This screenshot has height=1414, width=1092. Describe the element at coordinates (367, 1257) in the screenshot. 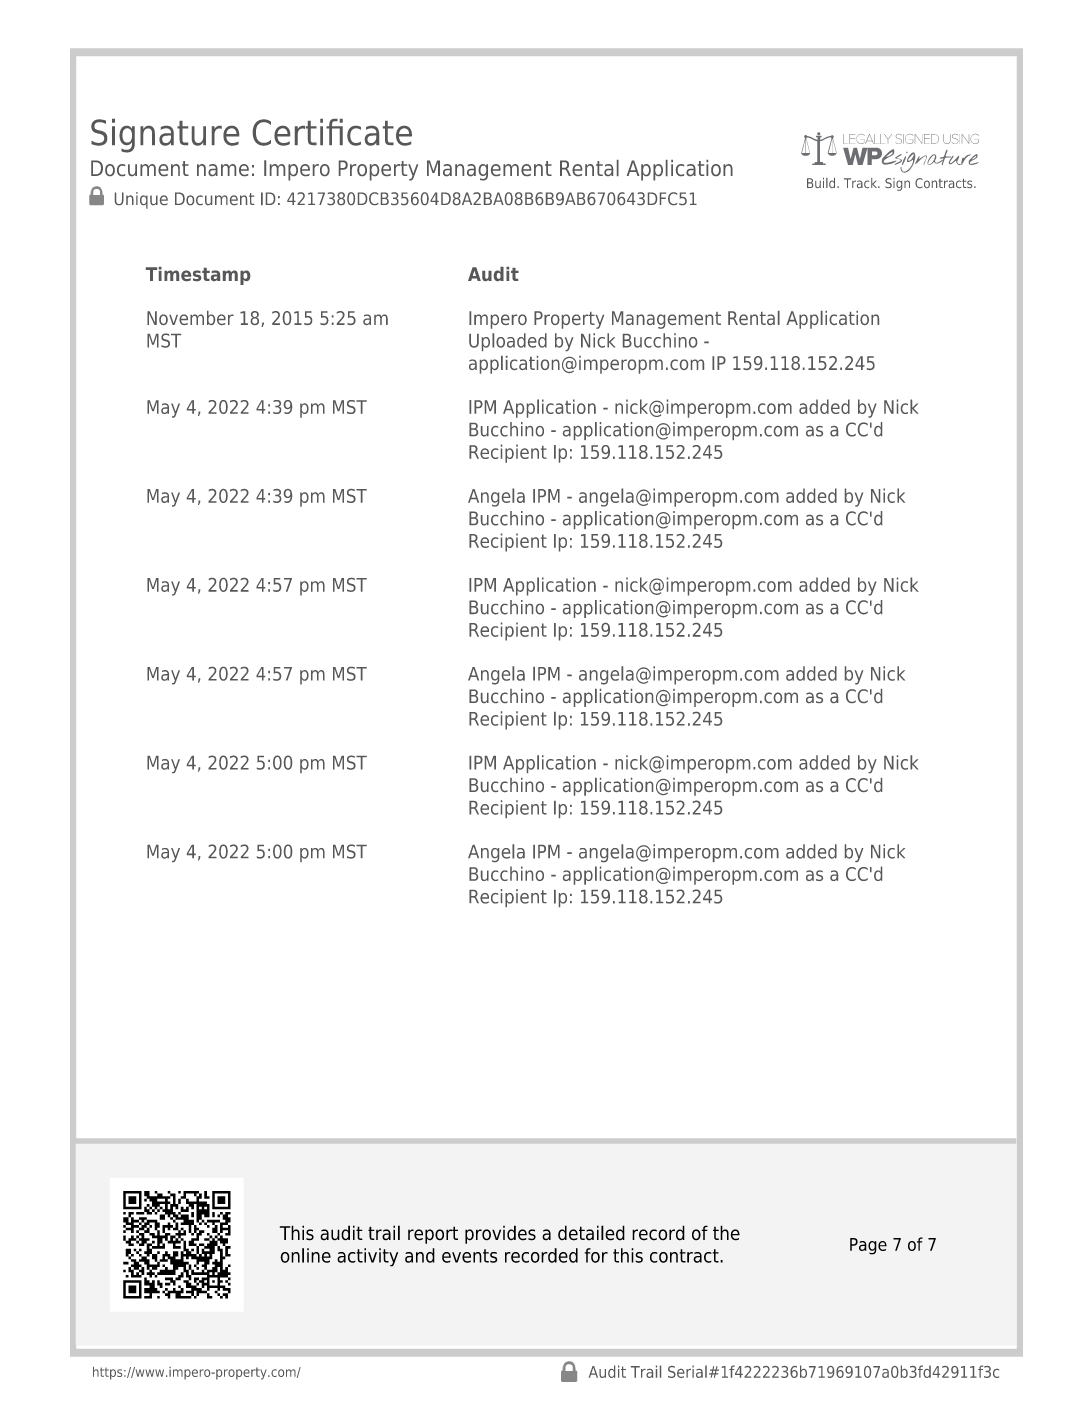

I see `activity` at that location.
